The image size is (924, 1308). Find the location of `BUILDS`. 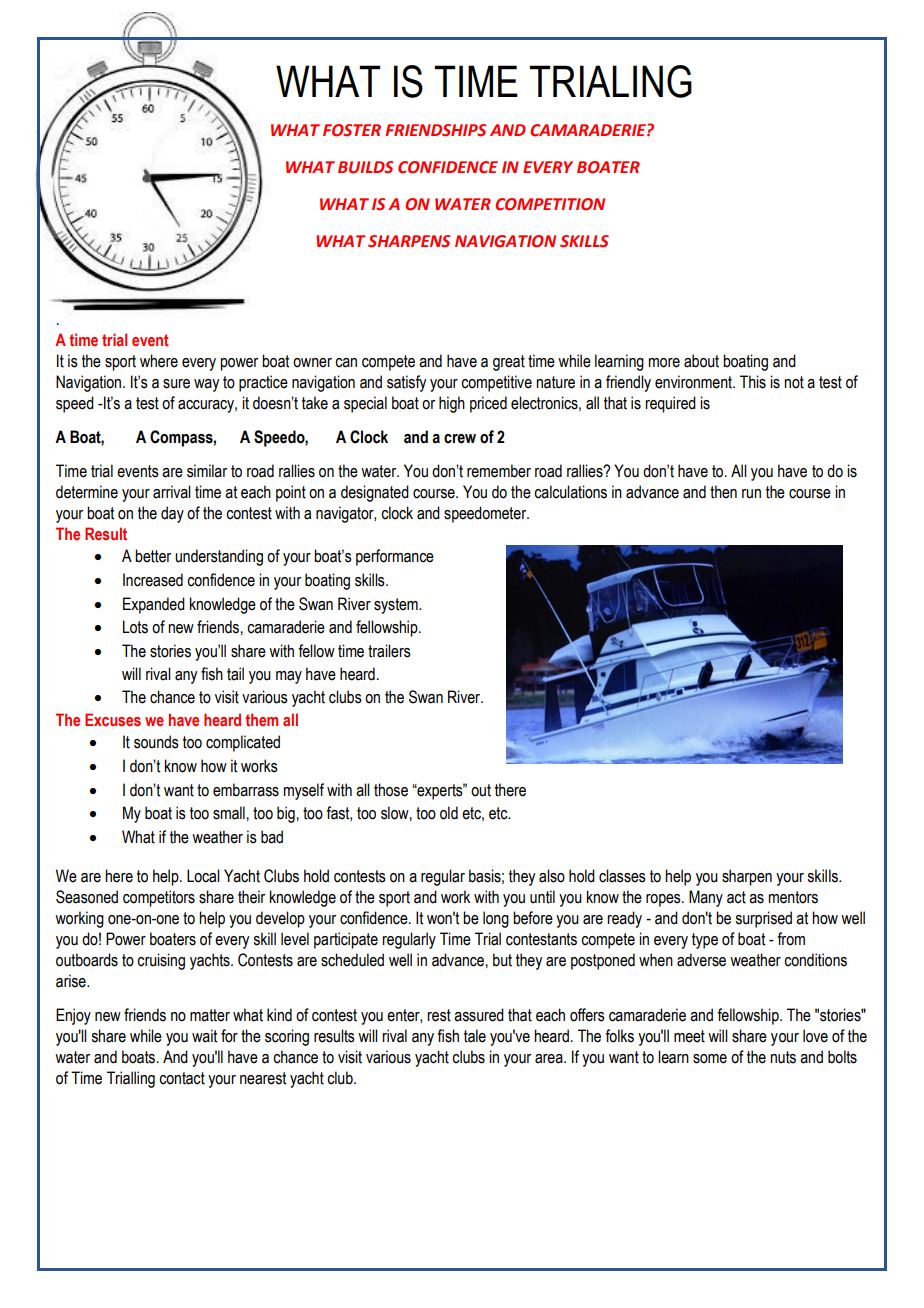

BUILDS is located at coordinates (365, 167).
